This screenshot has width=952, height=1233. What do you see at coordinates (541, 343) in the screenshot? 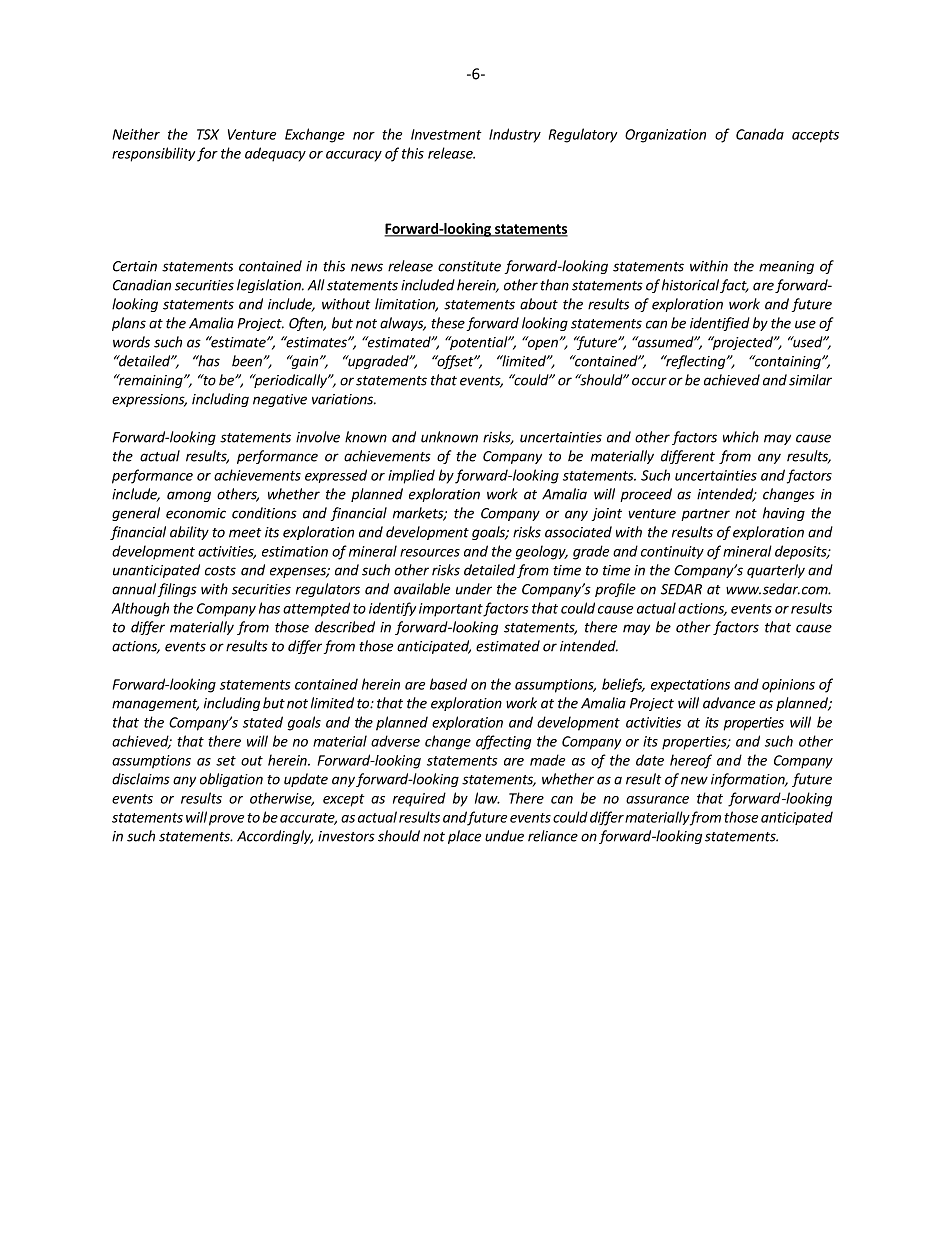
I see `open` at bounding box center [541, 343].
